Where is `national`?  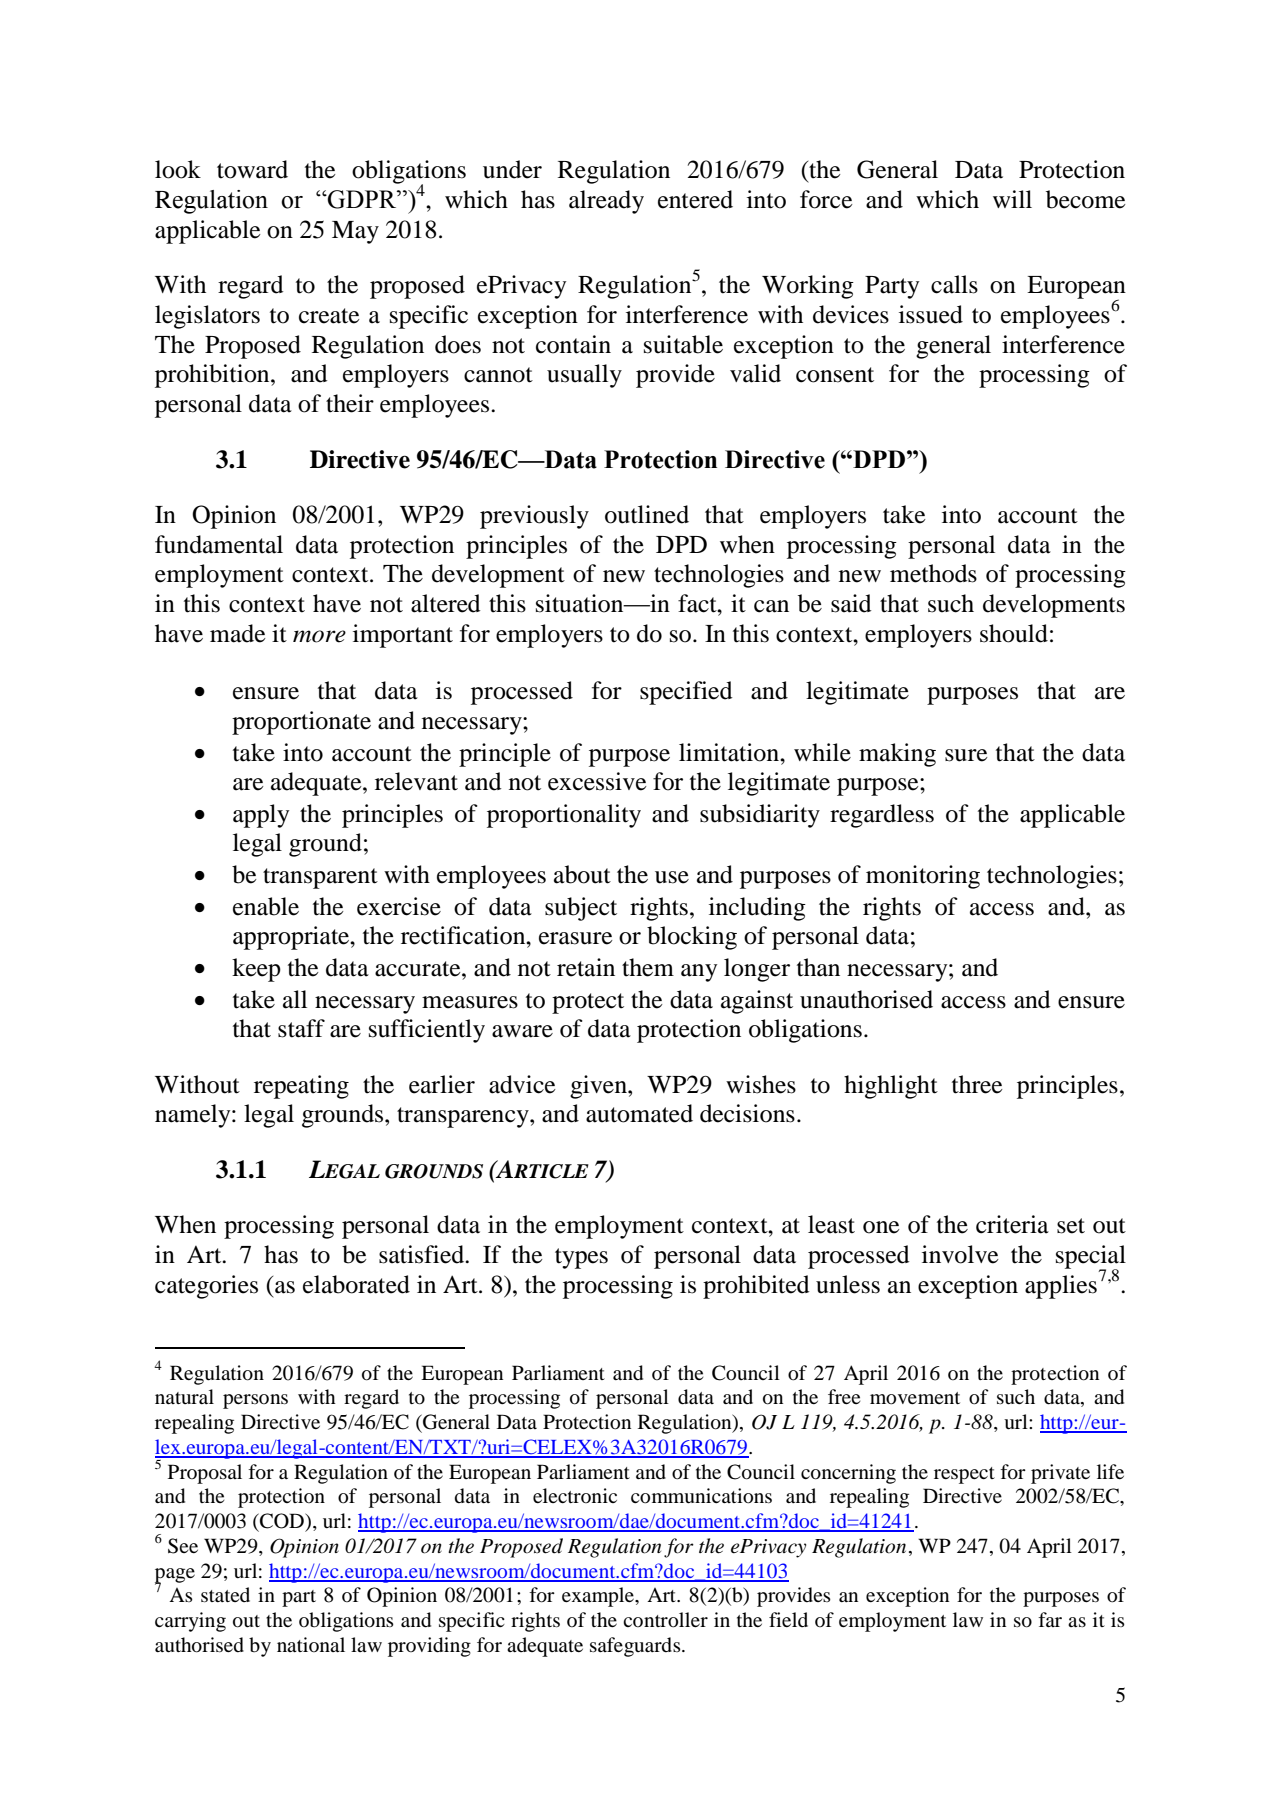 national is located at coordinates (311, 1644).
